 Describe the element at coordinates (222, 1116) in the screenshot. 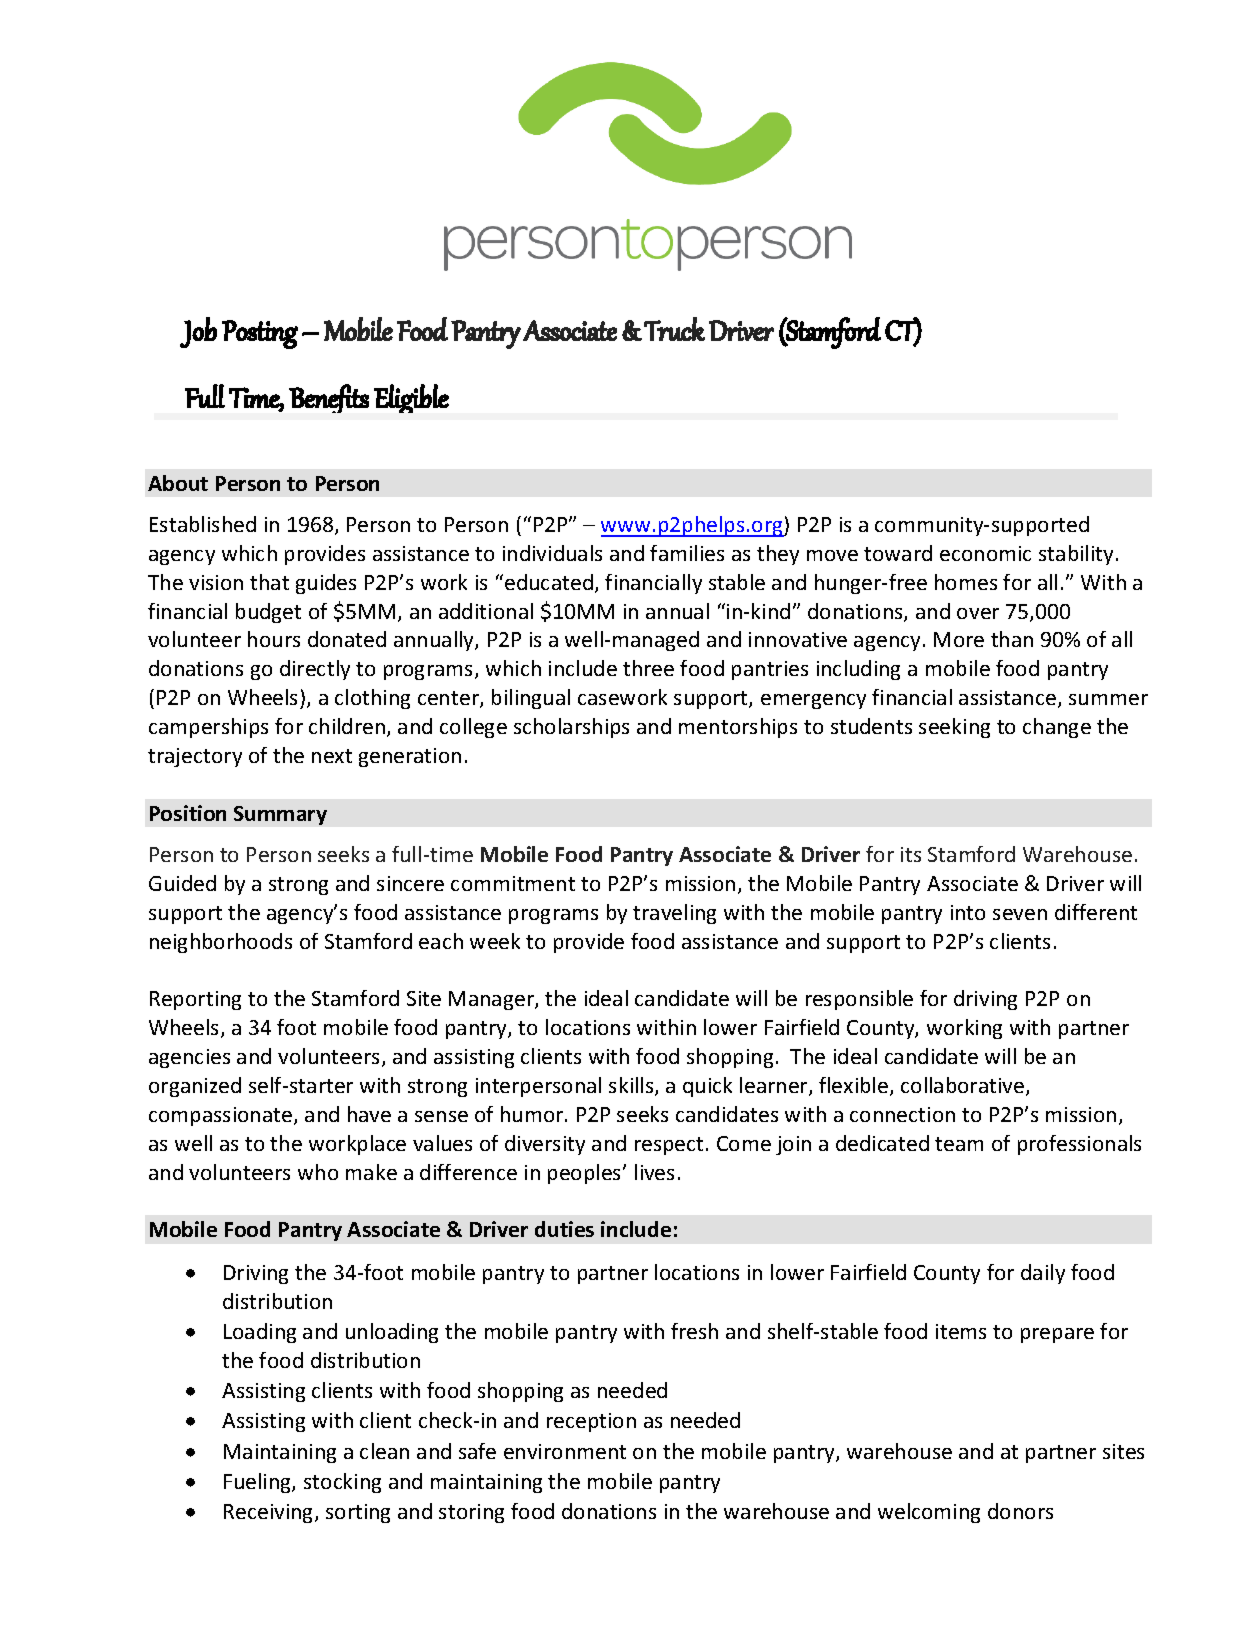

I see `compassionate` at that location.
